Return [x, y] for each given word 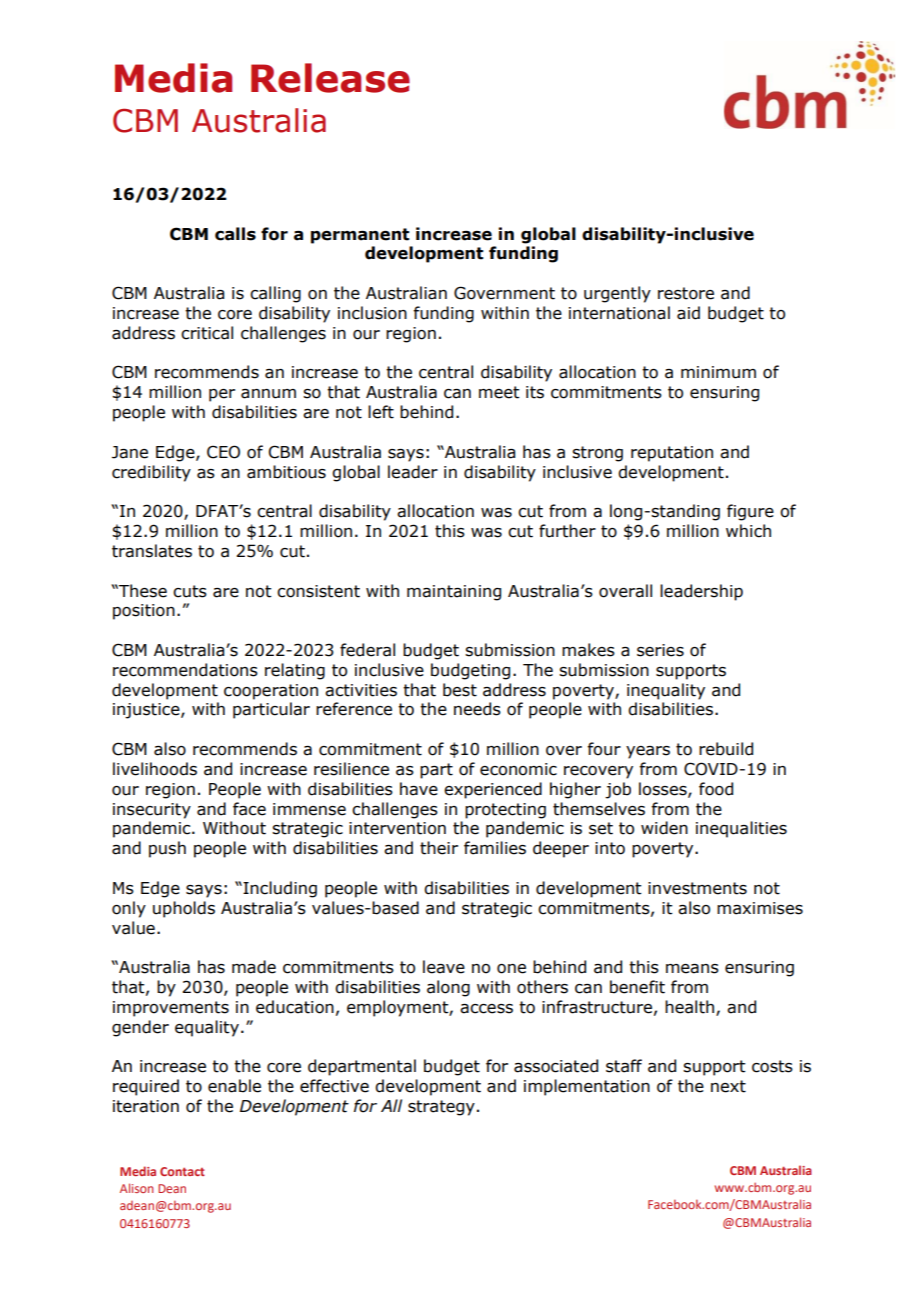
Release [330, 78]
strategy [441, 1108]
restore [686, 293]
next [728, 1086]
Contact [182, 1171]
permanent [360, 236]
